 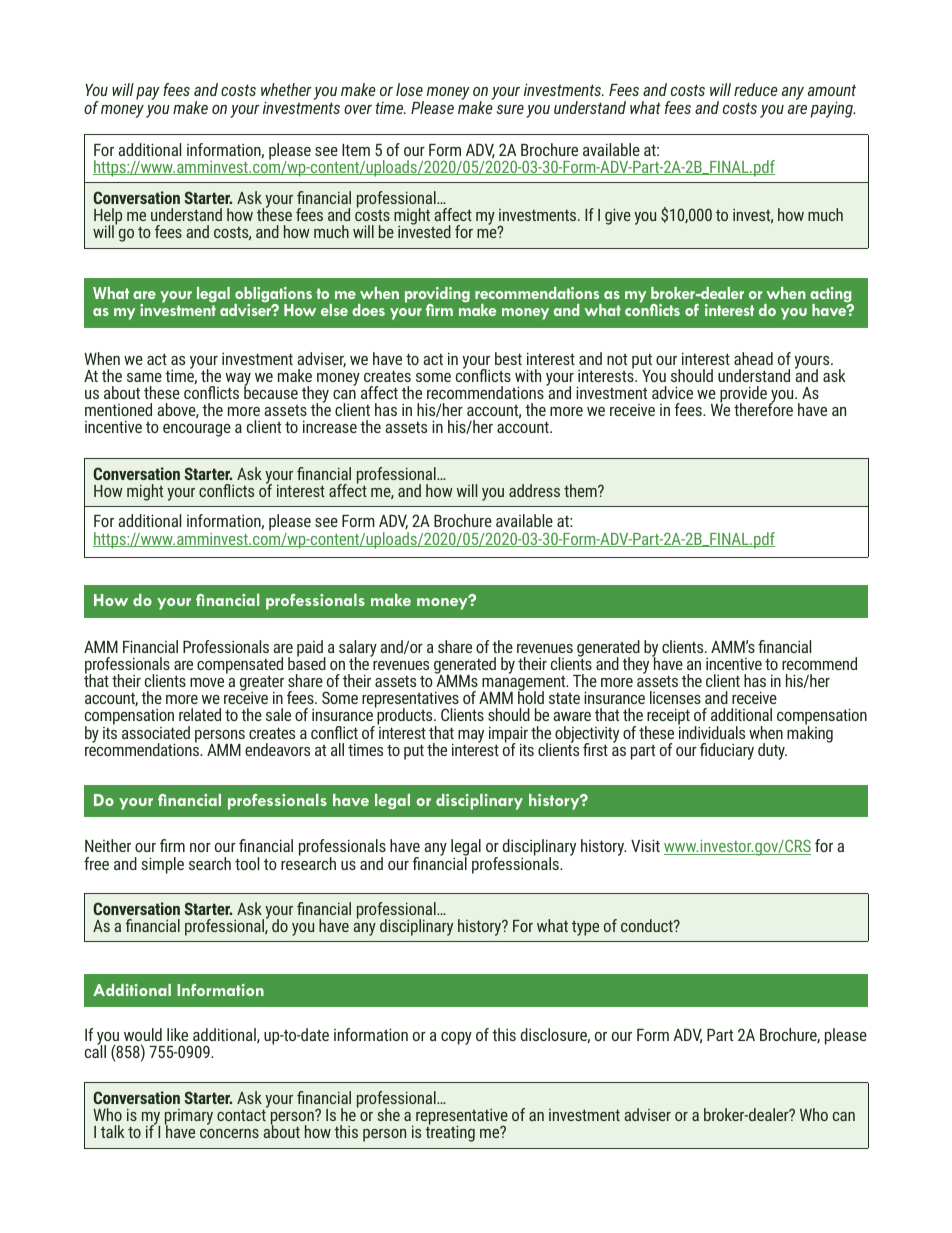 I want to click on type, so click(x=585, y=928).
